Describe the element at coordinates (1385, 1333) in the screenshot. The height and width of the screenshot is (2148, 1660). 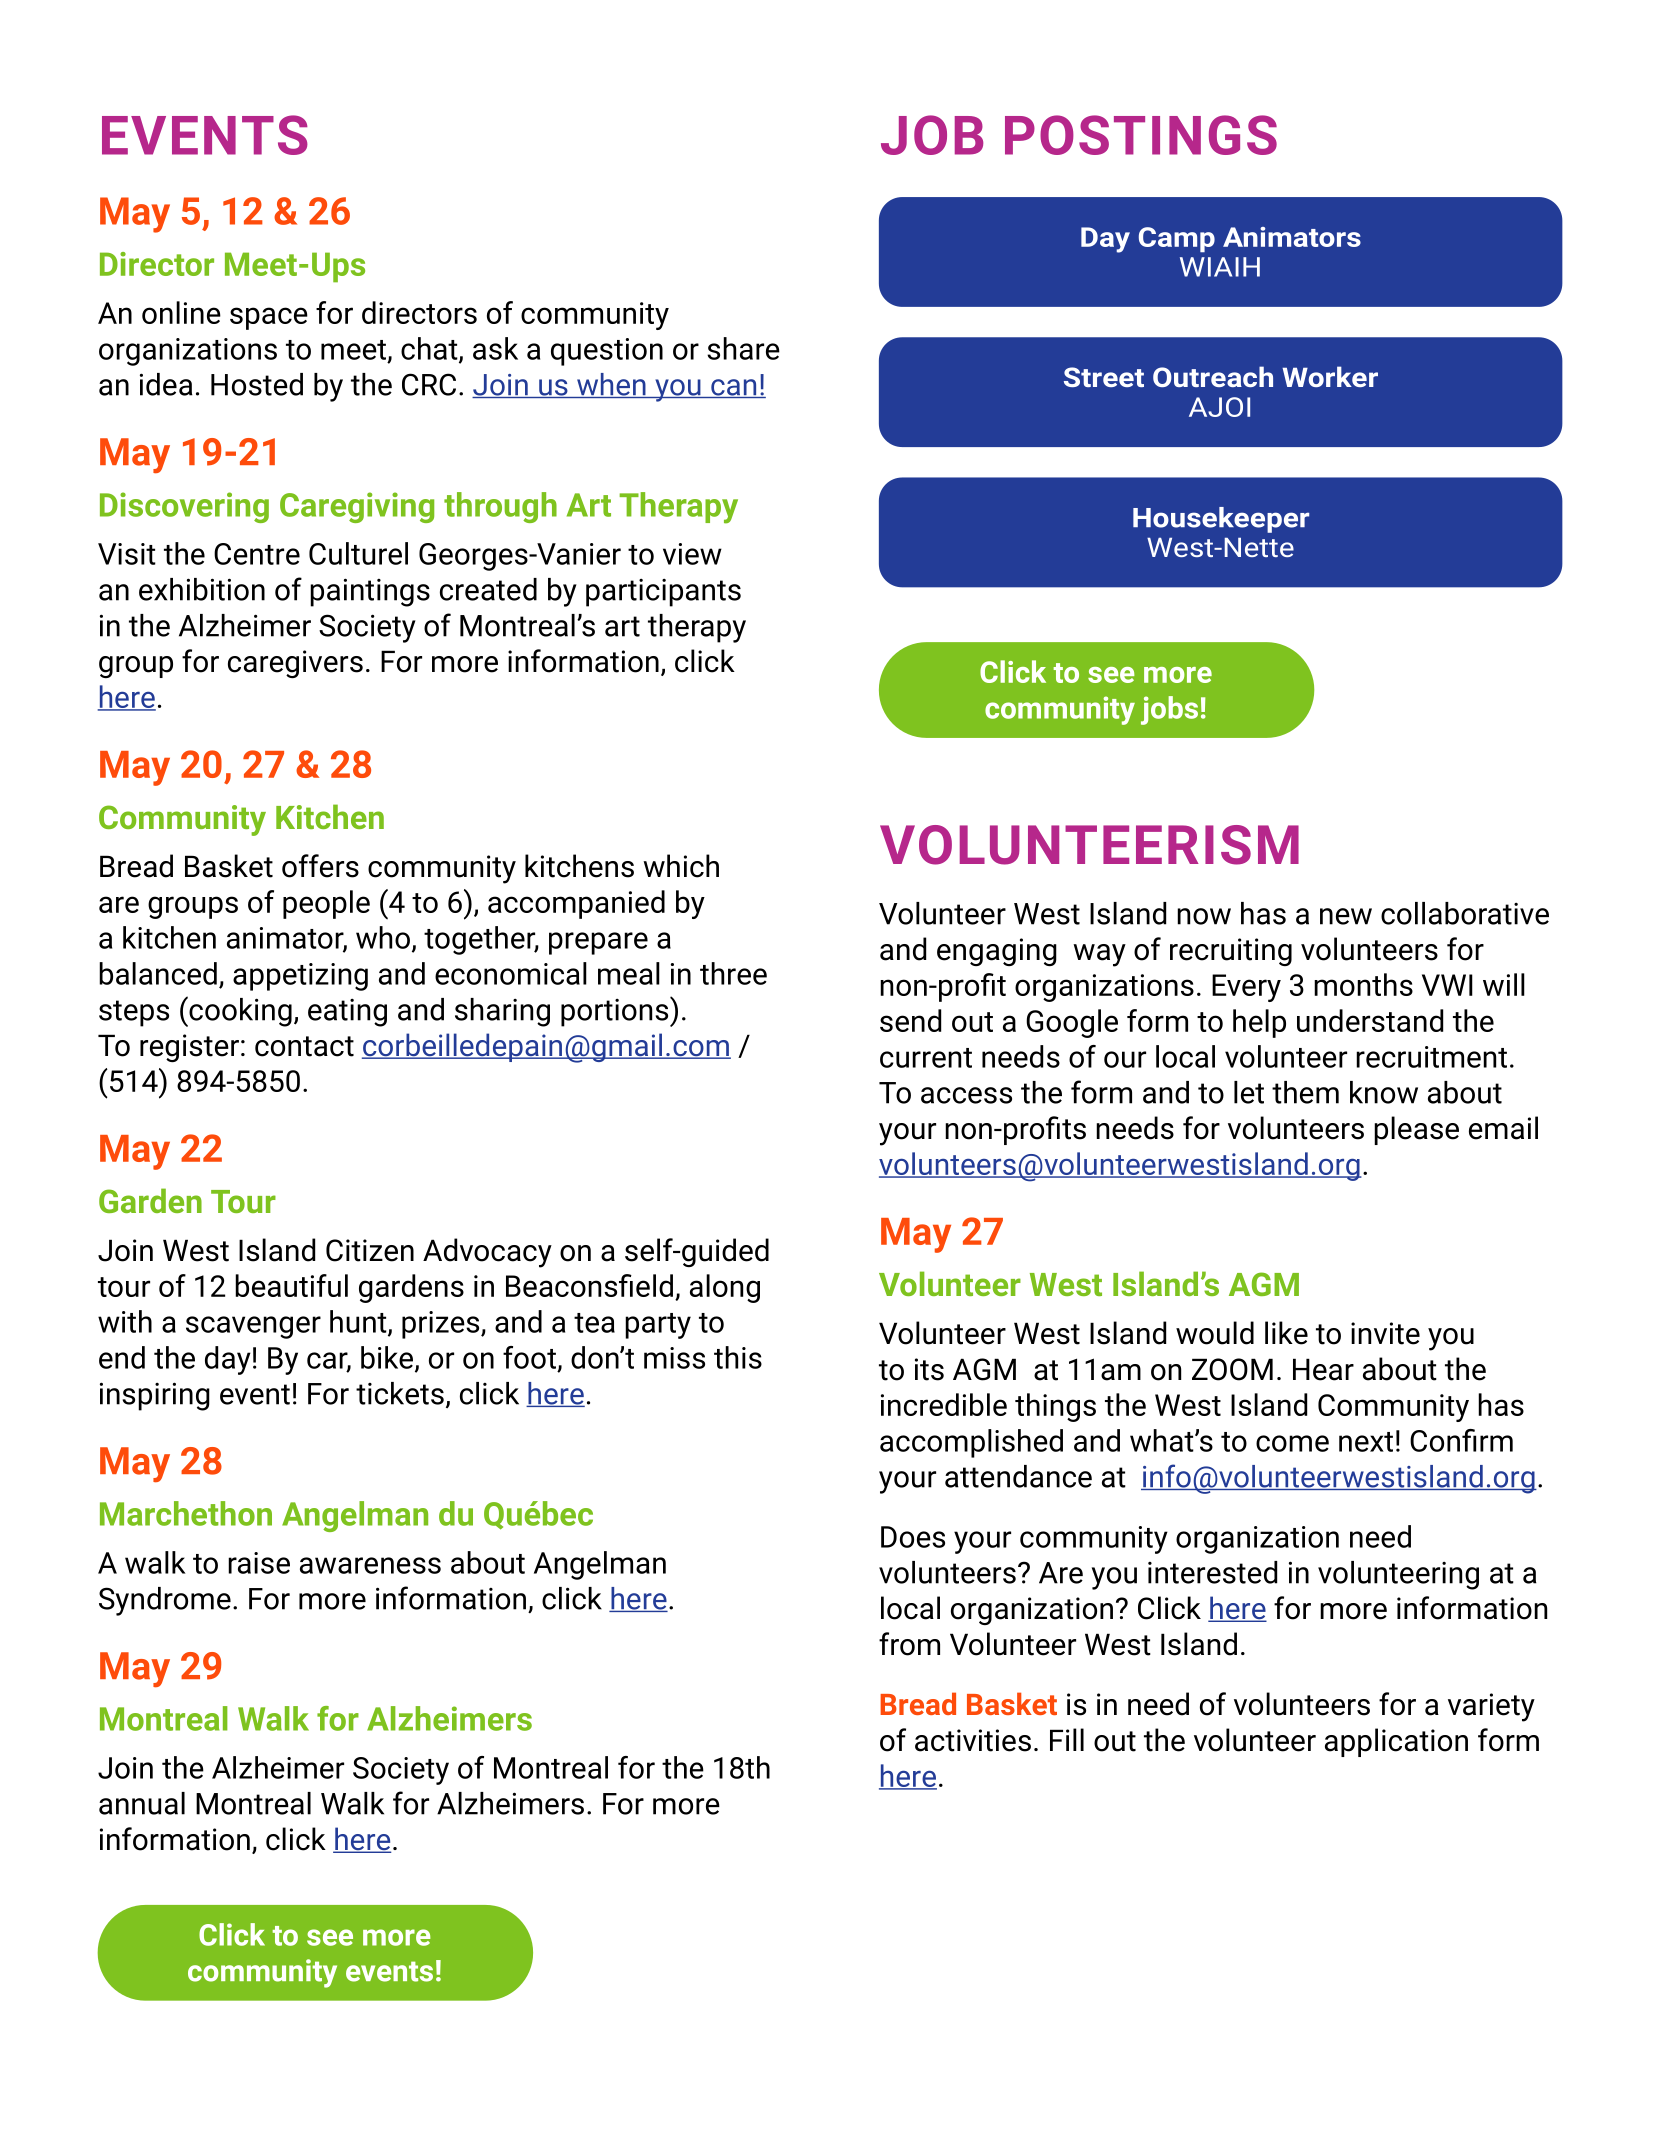
I see `invite` at that location.
